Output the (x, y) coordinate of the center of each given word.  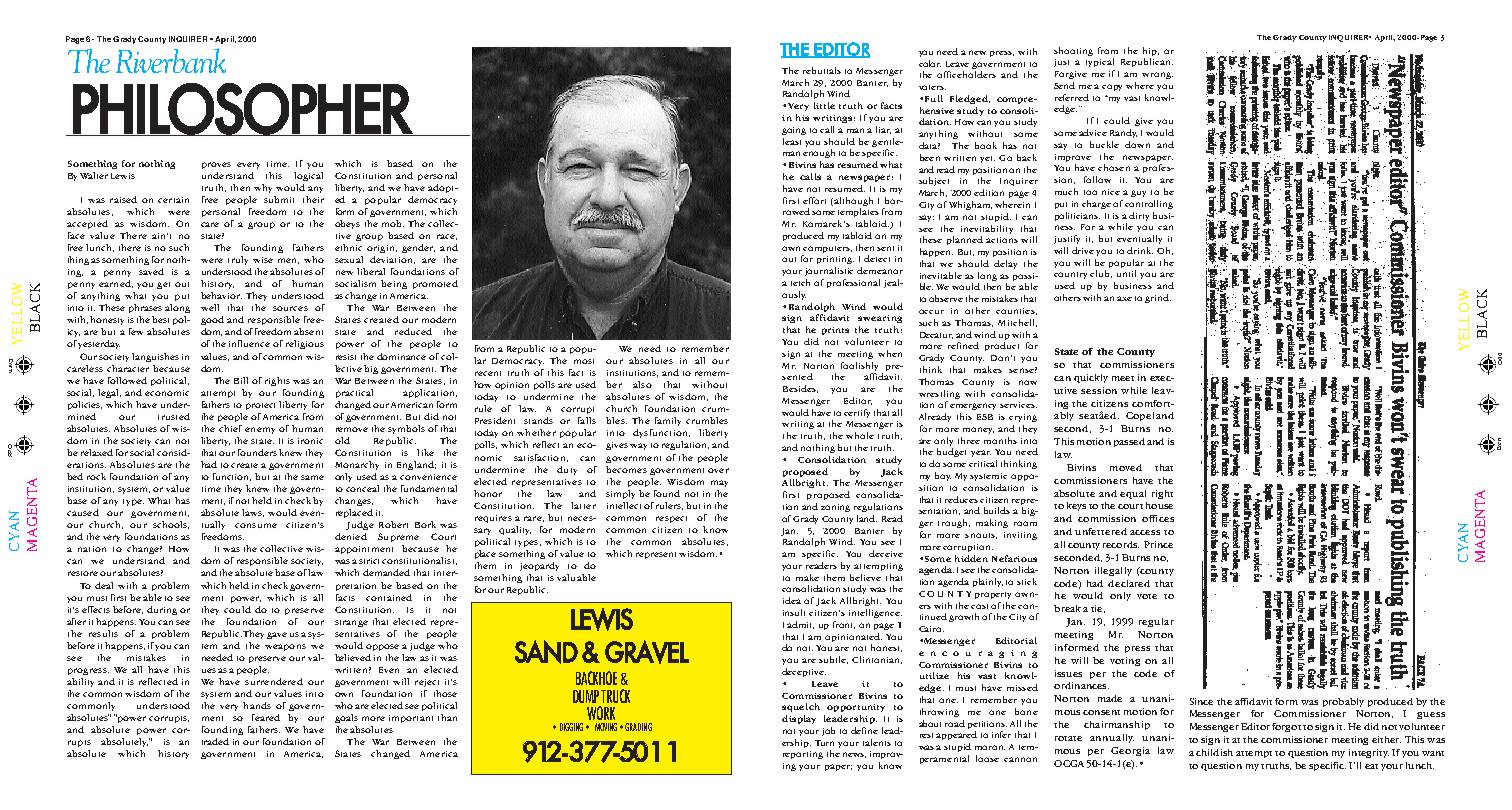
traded (215, 741)
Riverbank (171, 60)
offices (1158, 518)
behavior (221, 295)
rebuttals (822, 70)
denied (351, 536)
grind (1158, 298)
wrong (1157, 75)
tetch (800, 282)
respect (671, 519)
